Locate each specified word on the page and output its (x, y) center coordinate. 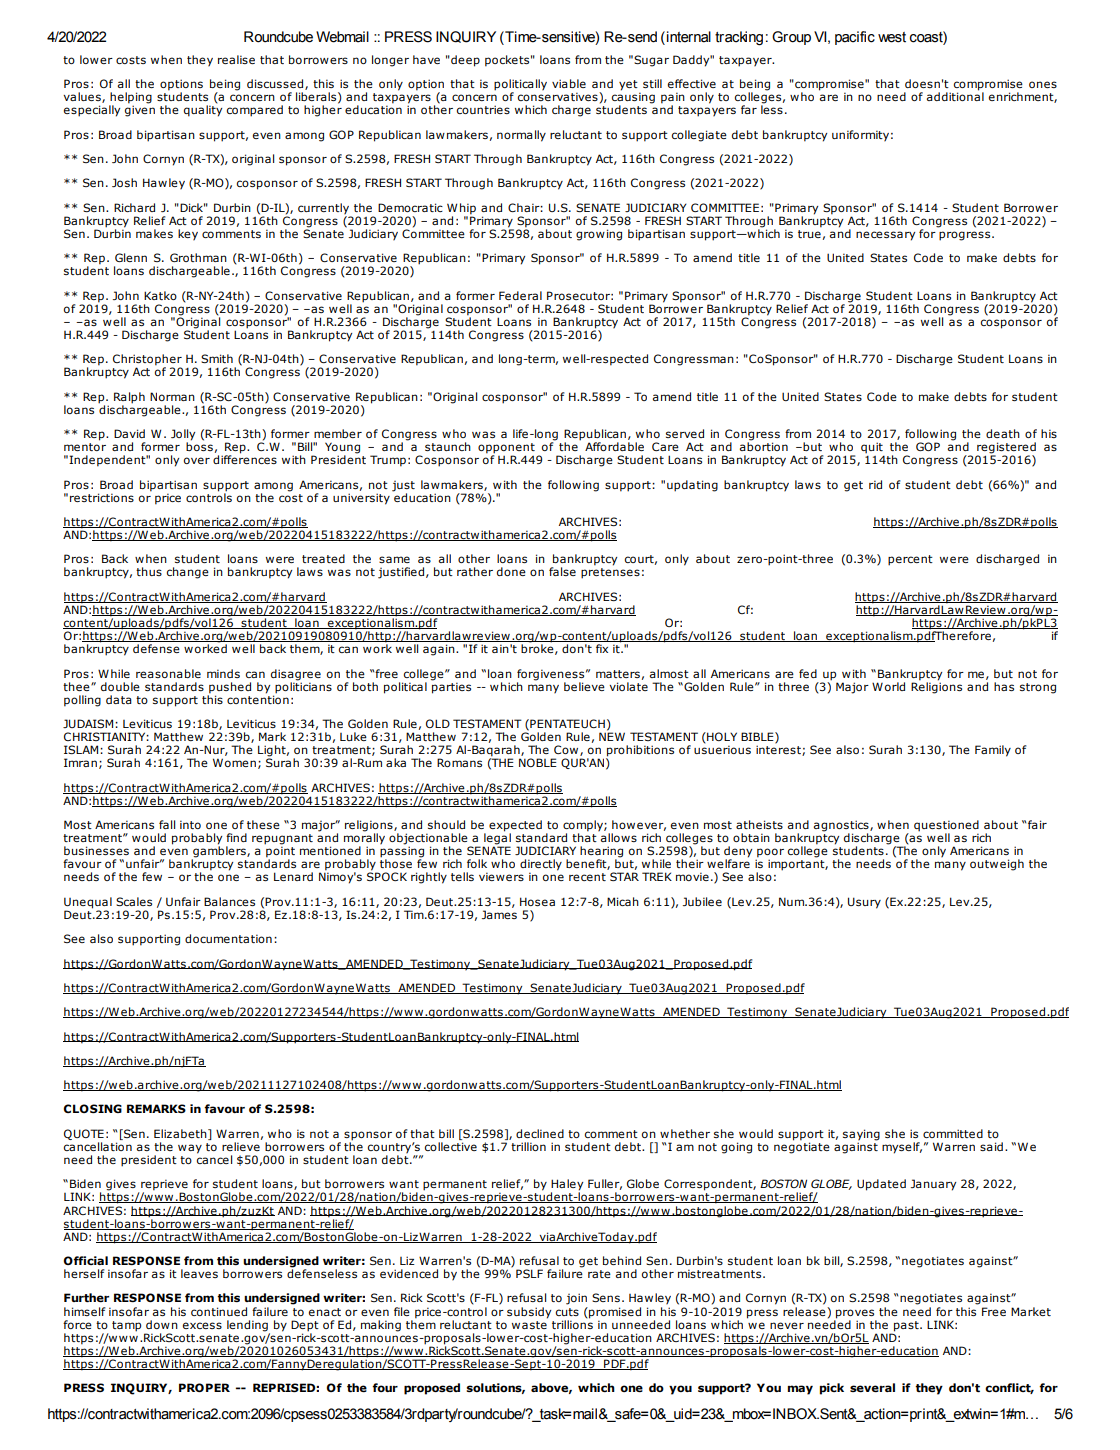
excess (202, 1325)
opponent (506, 449)
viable (569, 83)
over (197, 460)
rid (875, 484)
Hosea (537, 901)
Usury (864, 903)
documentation (228, 938)
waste (530, 1323)
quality (203, 110)
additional (955, 95)
